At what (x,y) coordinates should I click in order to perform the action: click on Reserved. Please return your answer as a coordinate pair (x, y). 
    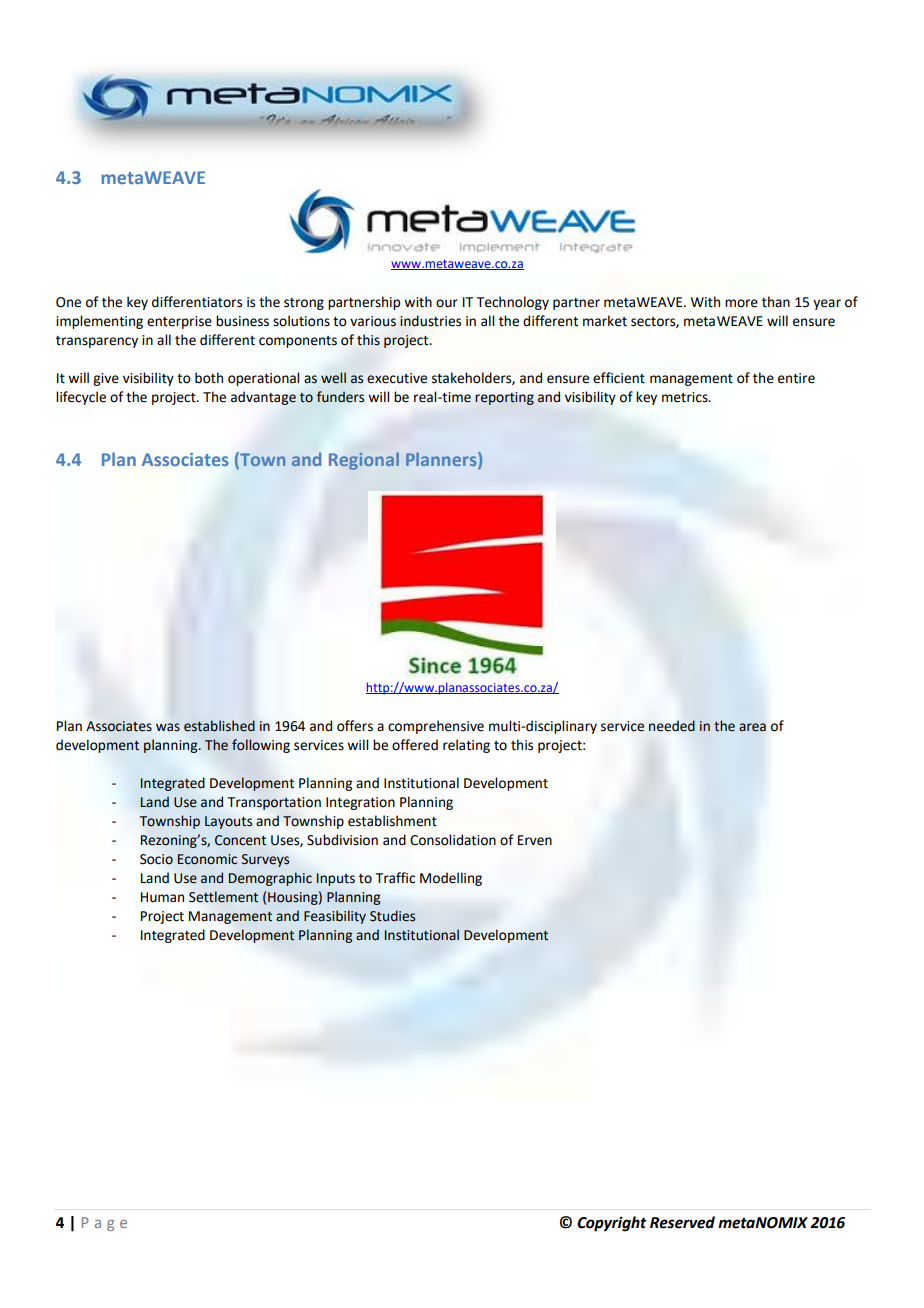
    Looking at the image, I should click on (682, 1222).
